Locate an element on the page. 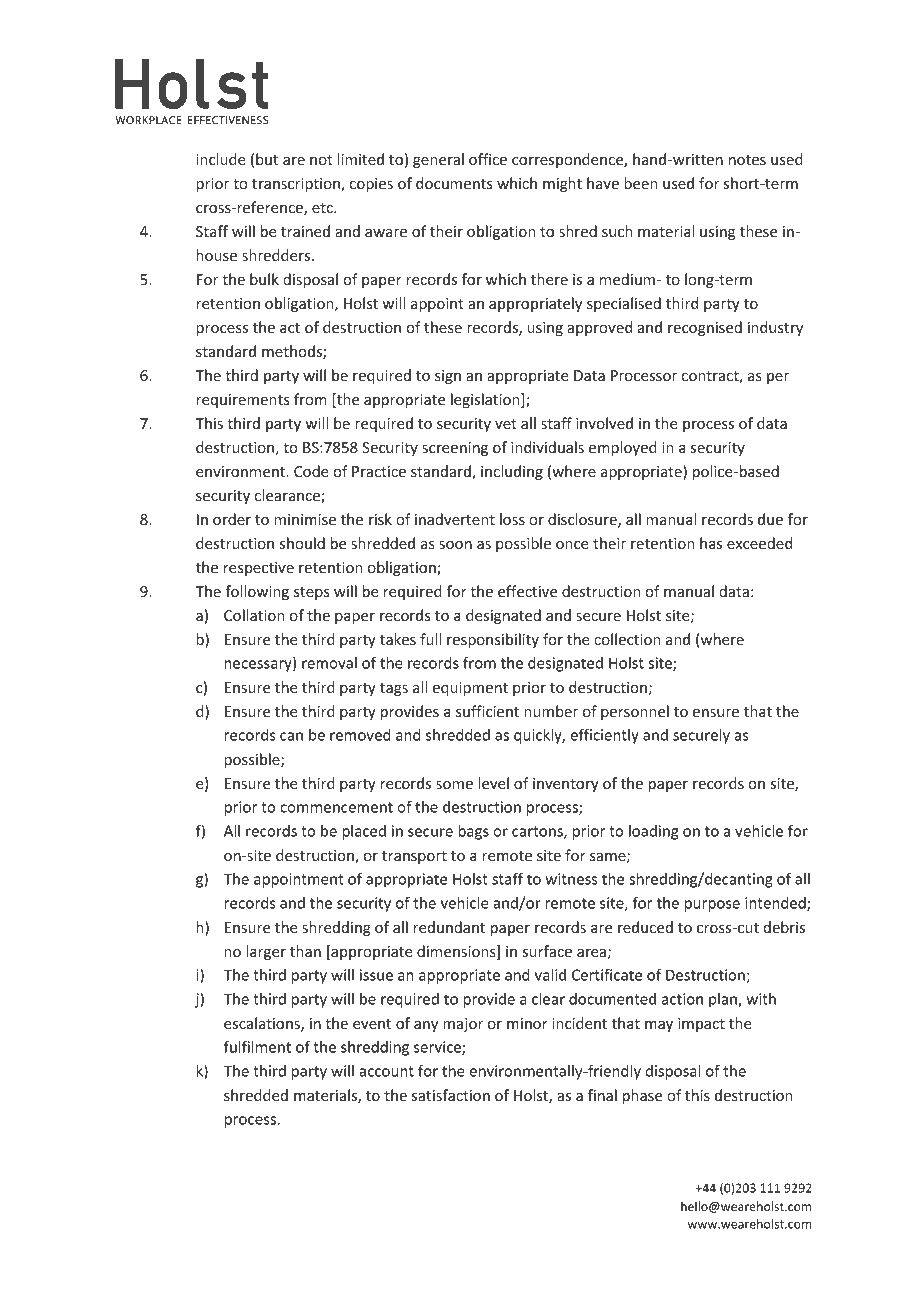  transcription is located at coordinates (297, 185).
